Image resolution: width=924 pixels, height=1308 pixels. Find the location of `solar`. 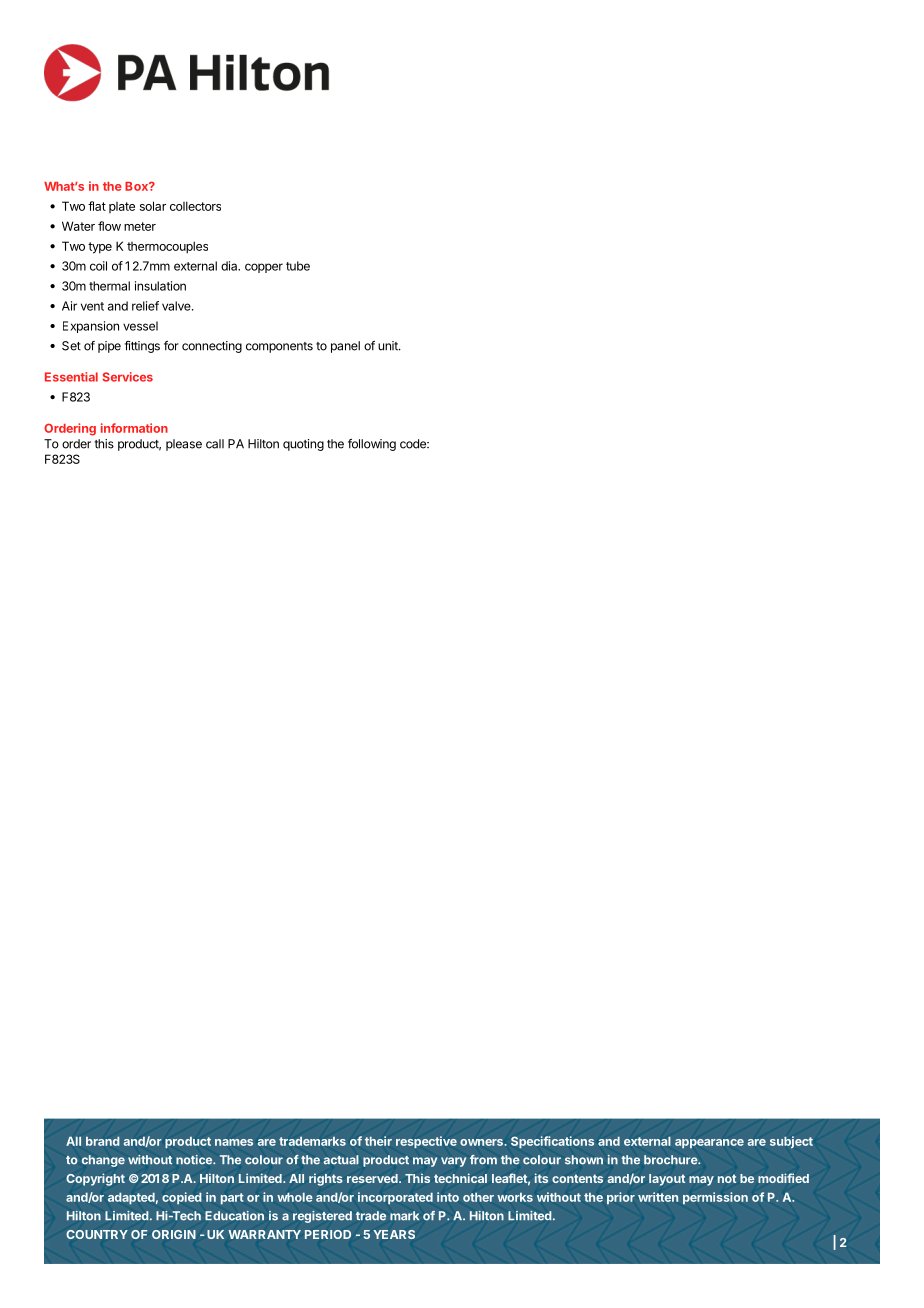

solar is located at coordinates (153, 206).
